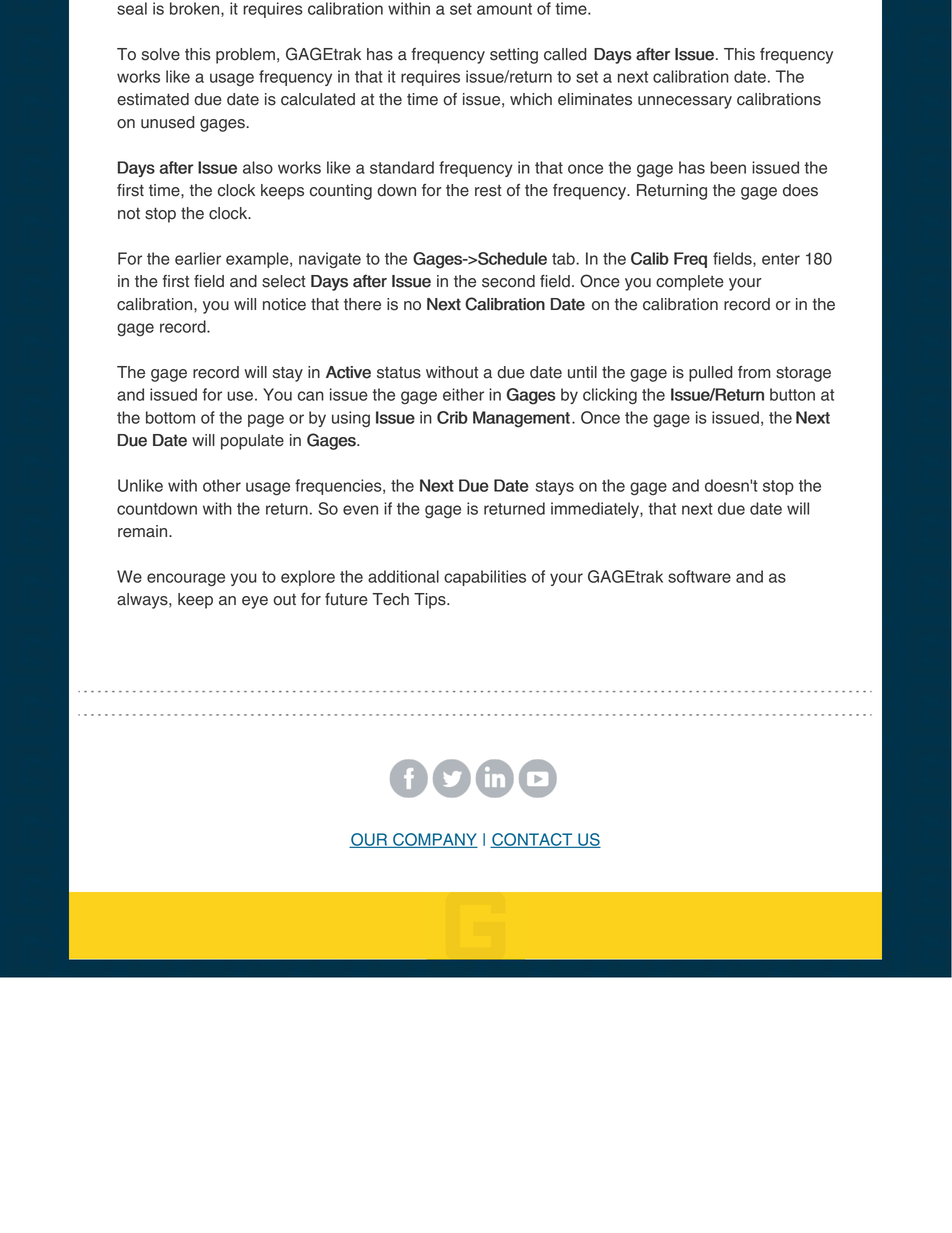 This image has height=1233, width=952. Describe the element at coordinates (485, 578) in the image. I see `capabilities` at that location.
